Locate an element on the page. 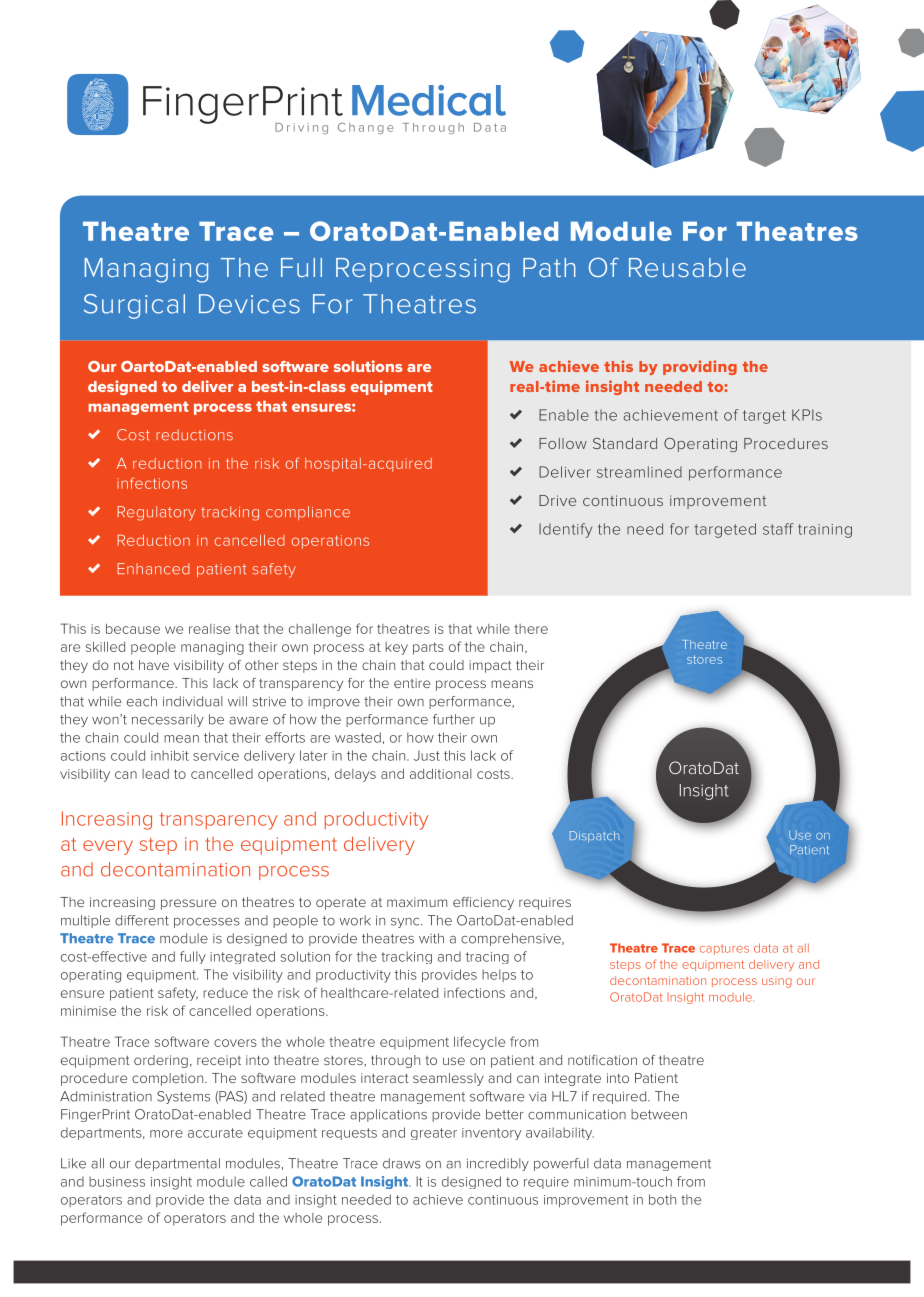 Image resolution: width=924 pixels, height=1297 pixels. Dispatch is located at coordinates (594, 837).
